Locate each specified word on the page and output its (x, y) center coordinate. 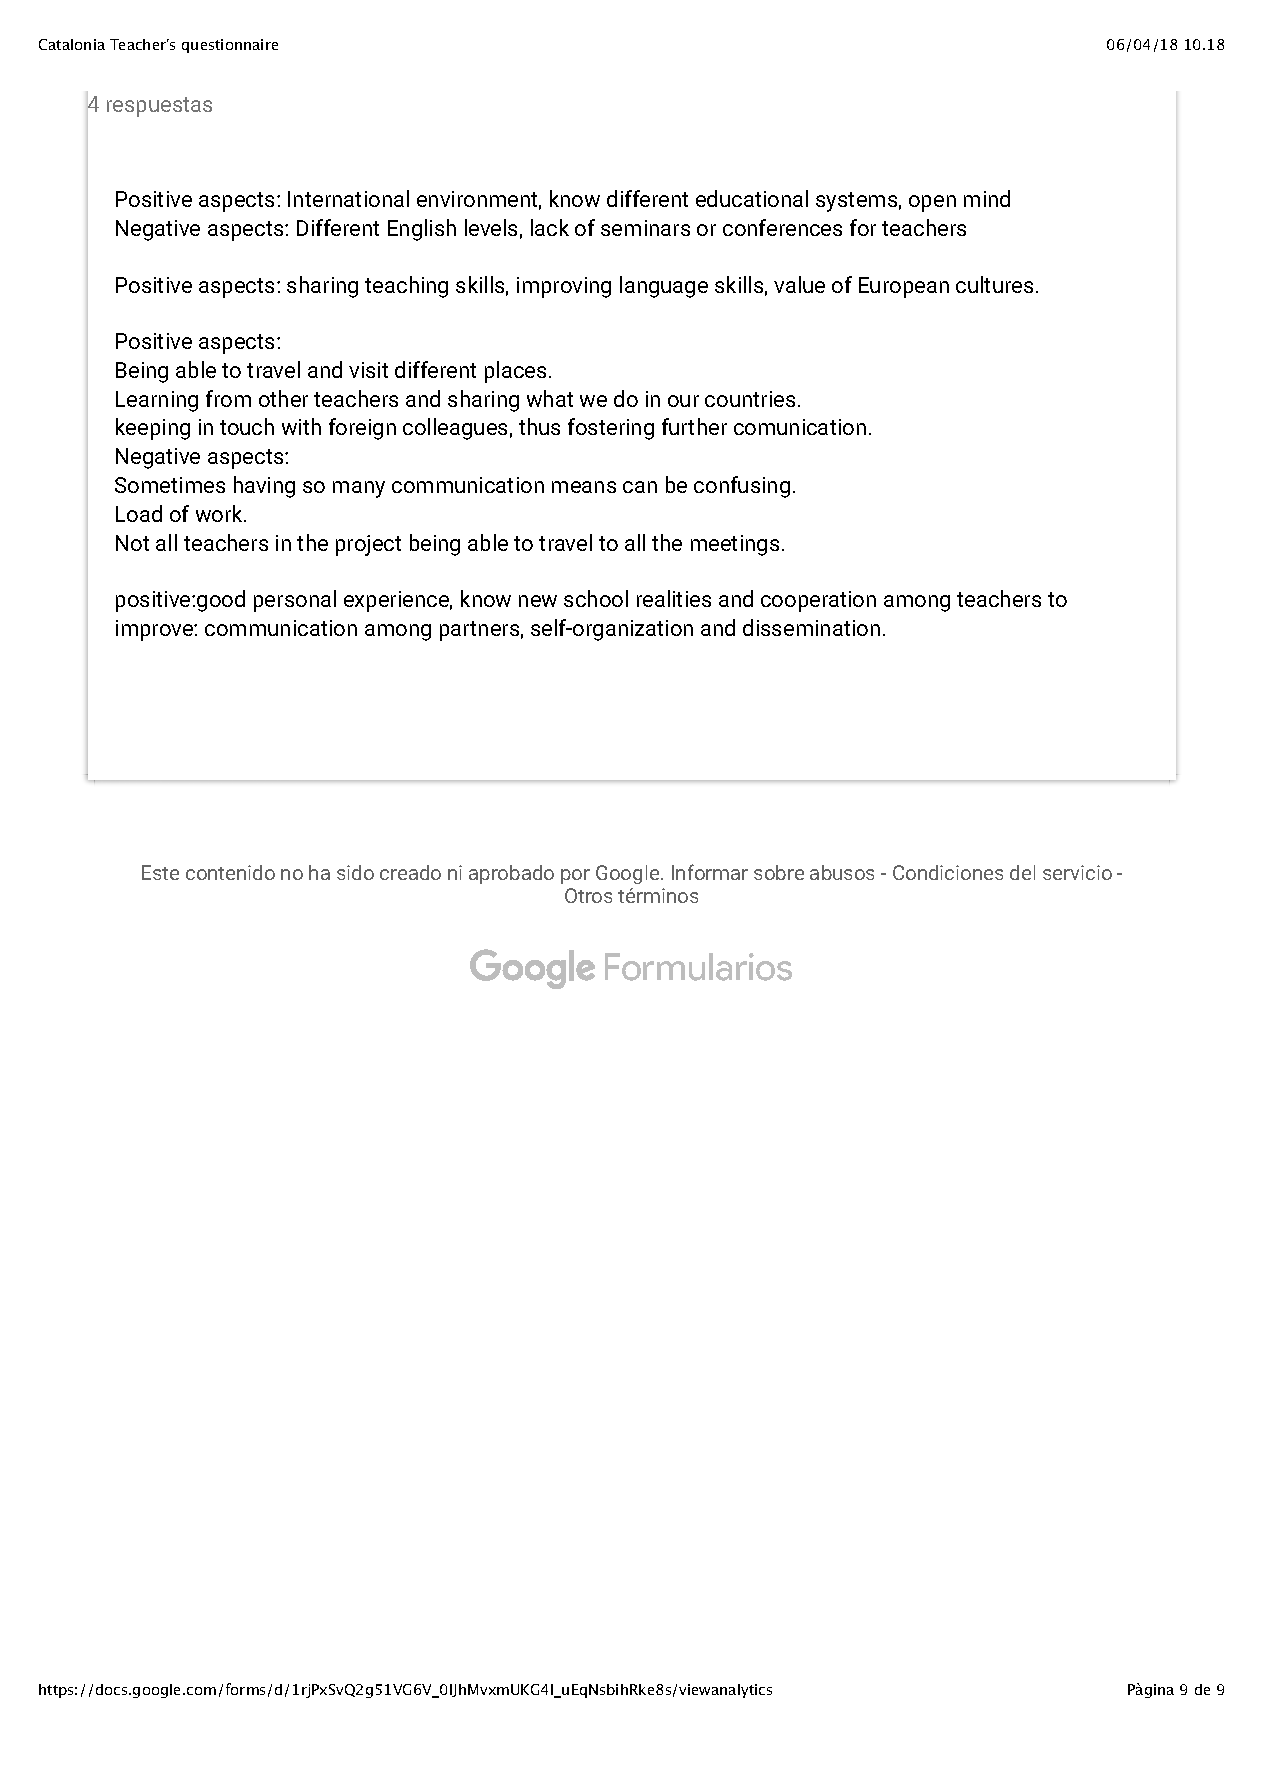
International (348, 198)
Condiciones (948, 872)
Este (160, 872)
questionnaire (230, 46)
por (575, 876)
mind (987, 198)
